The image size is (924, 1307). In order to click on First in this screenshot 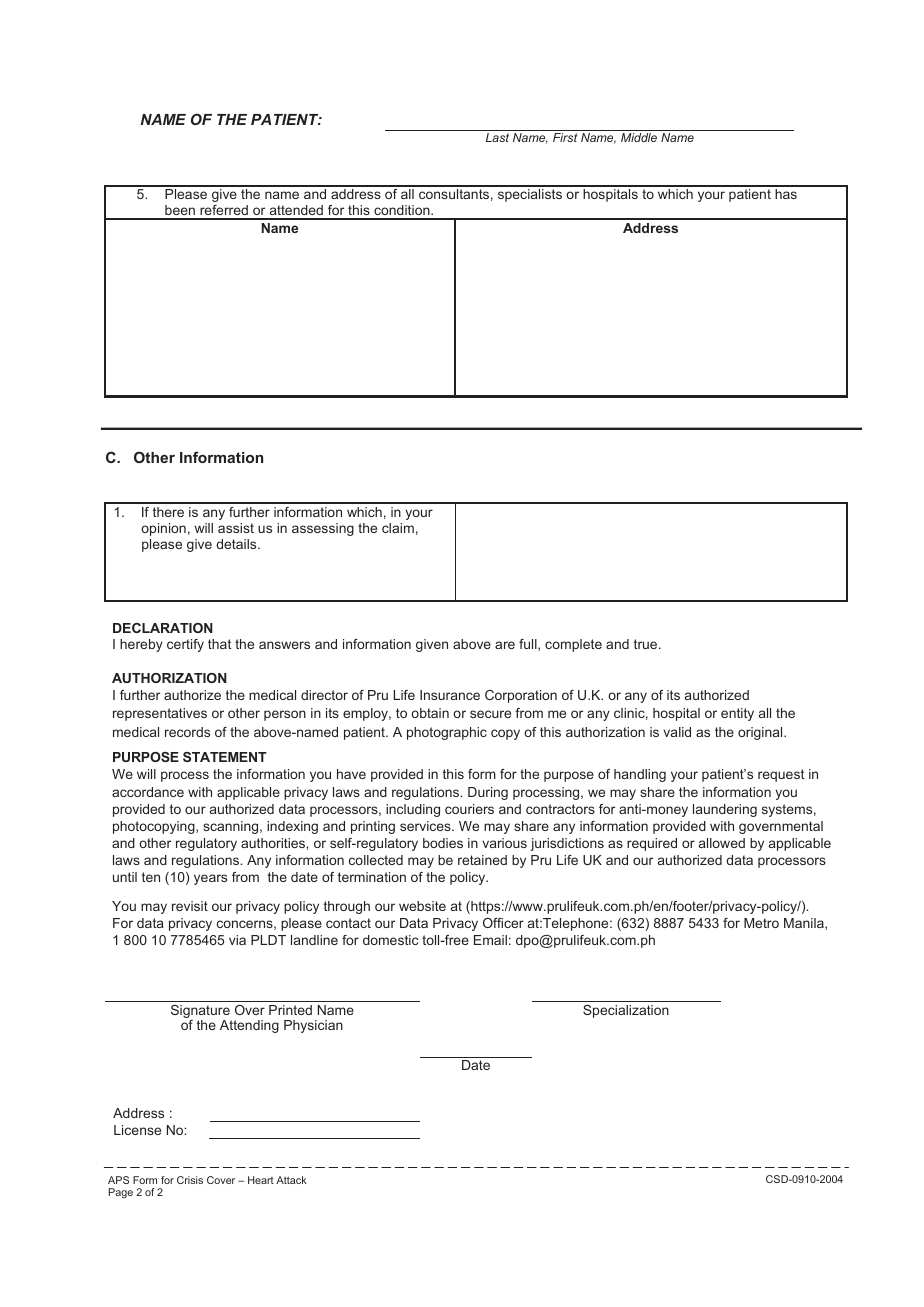, I will do `click(565, 137)`.
